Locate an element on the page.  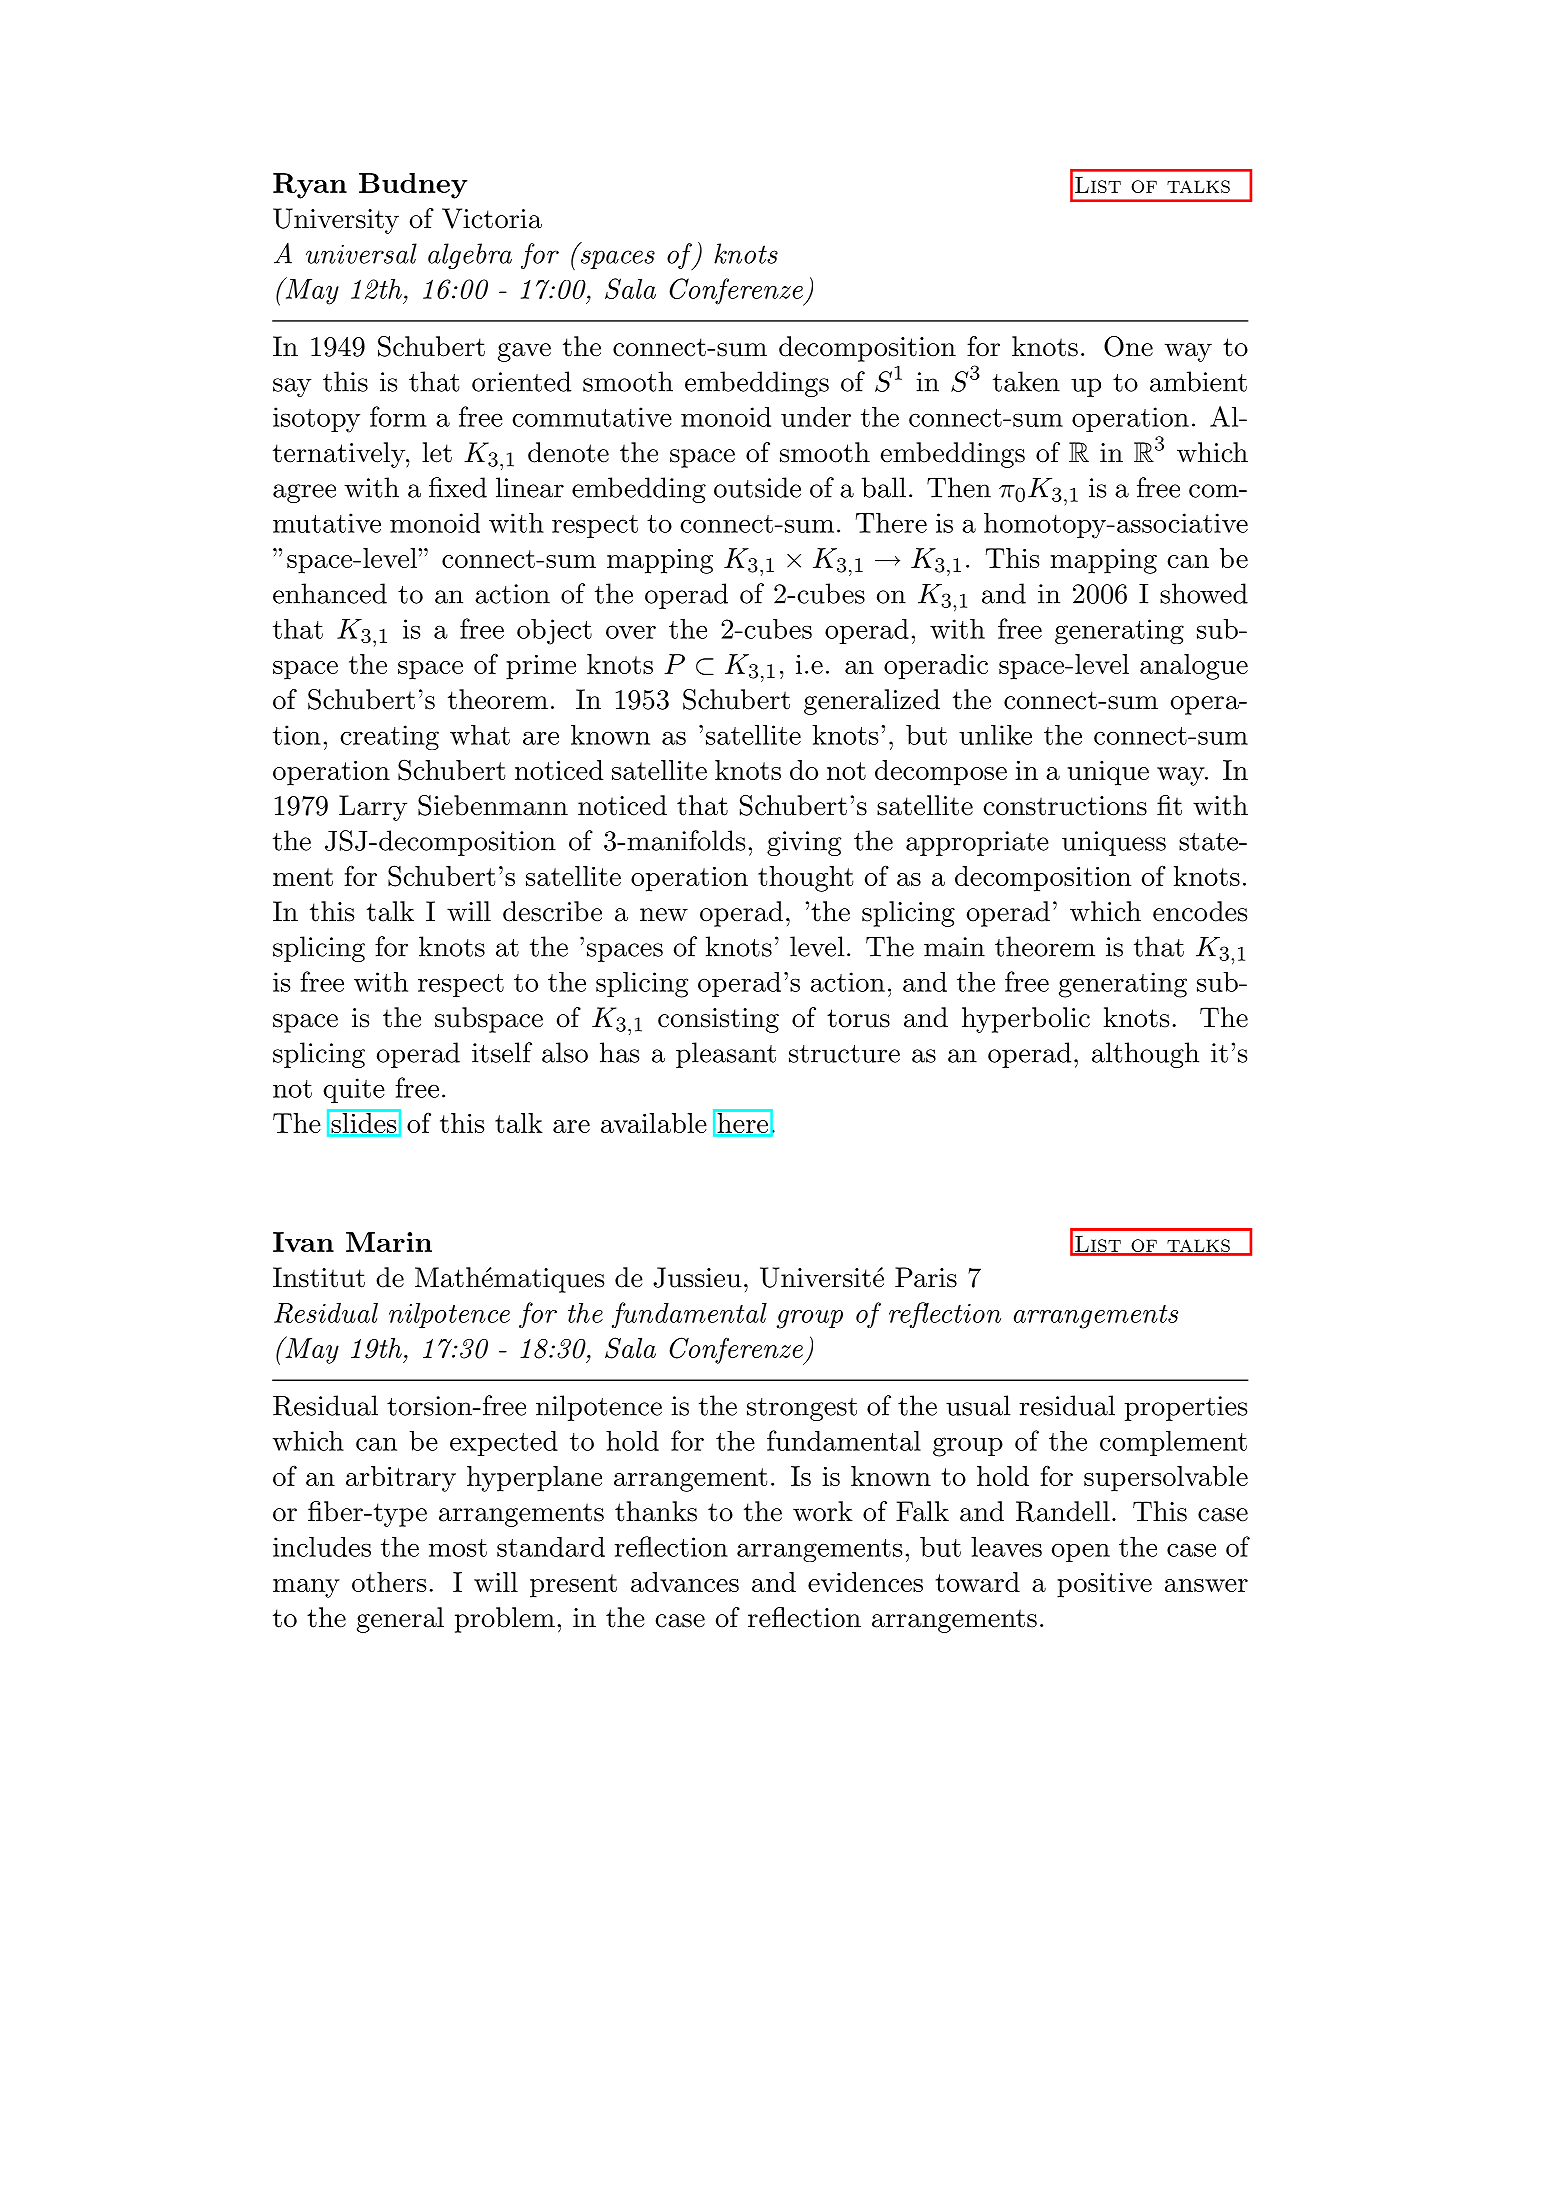
Larry is located at coordinates (373, 808).
